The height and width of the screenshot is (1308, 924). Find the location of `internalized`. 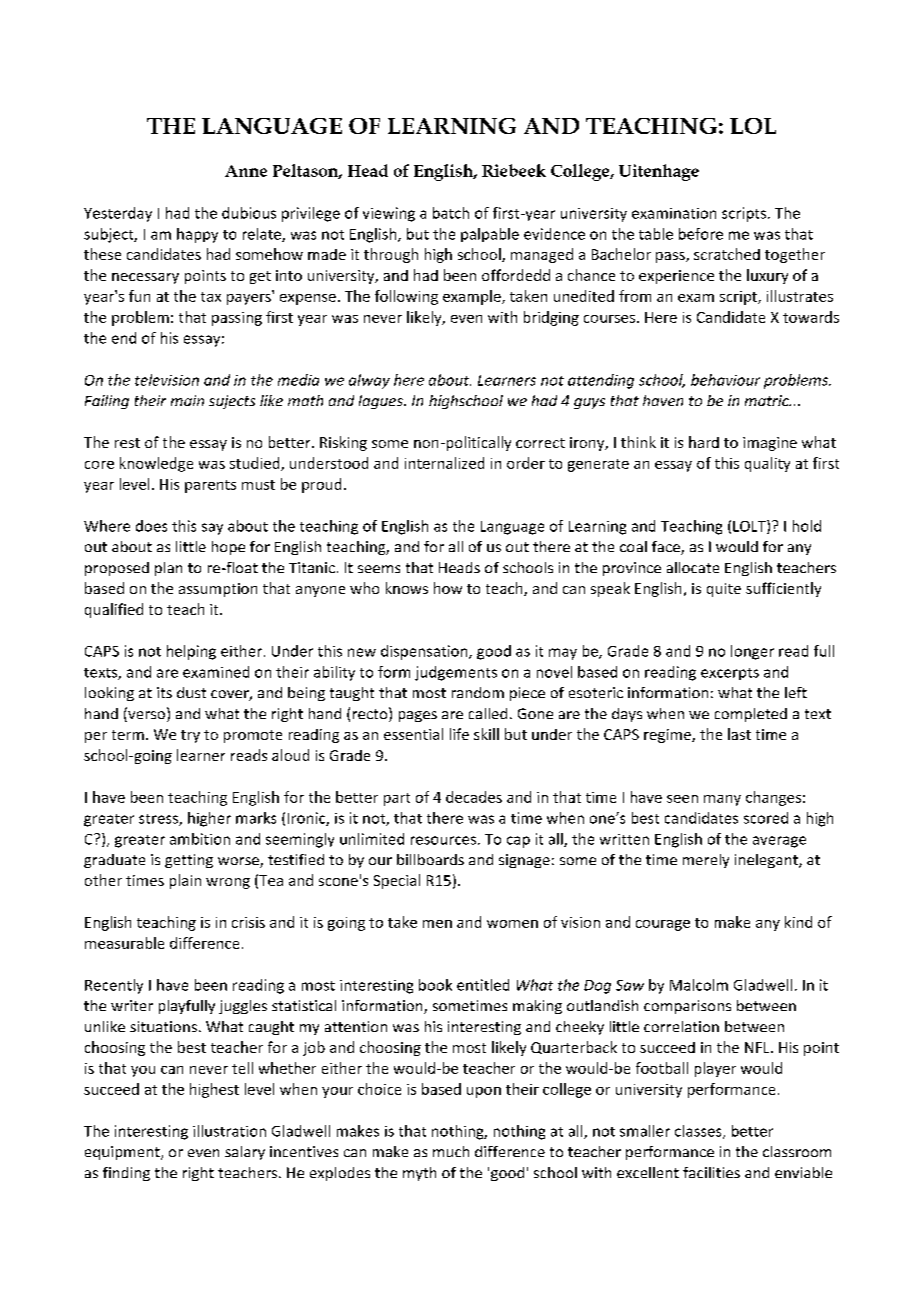

internalized is located at coordinates (444, 463).
